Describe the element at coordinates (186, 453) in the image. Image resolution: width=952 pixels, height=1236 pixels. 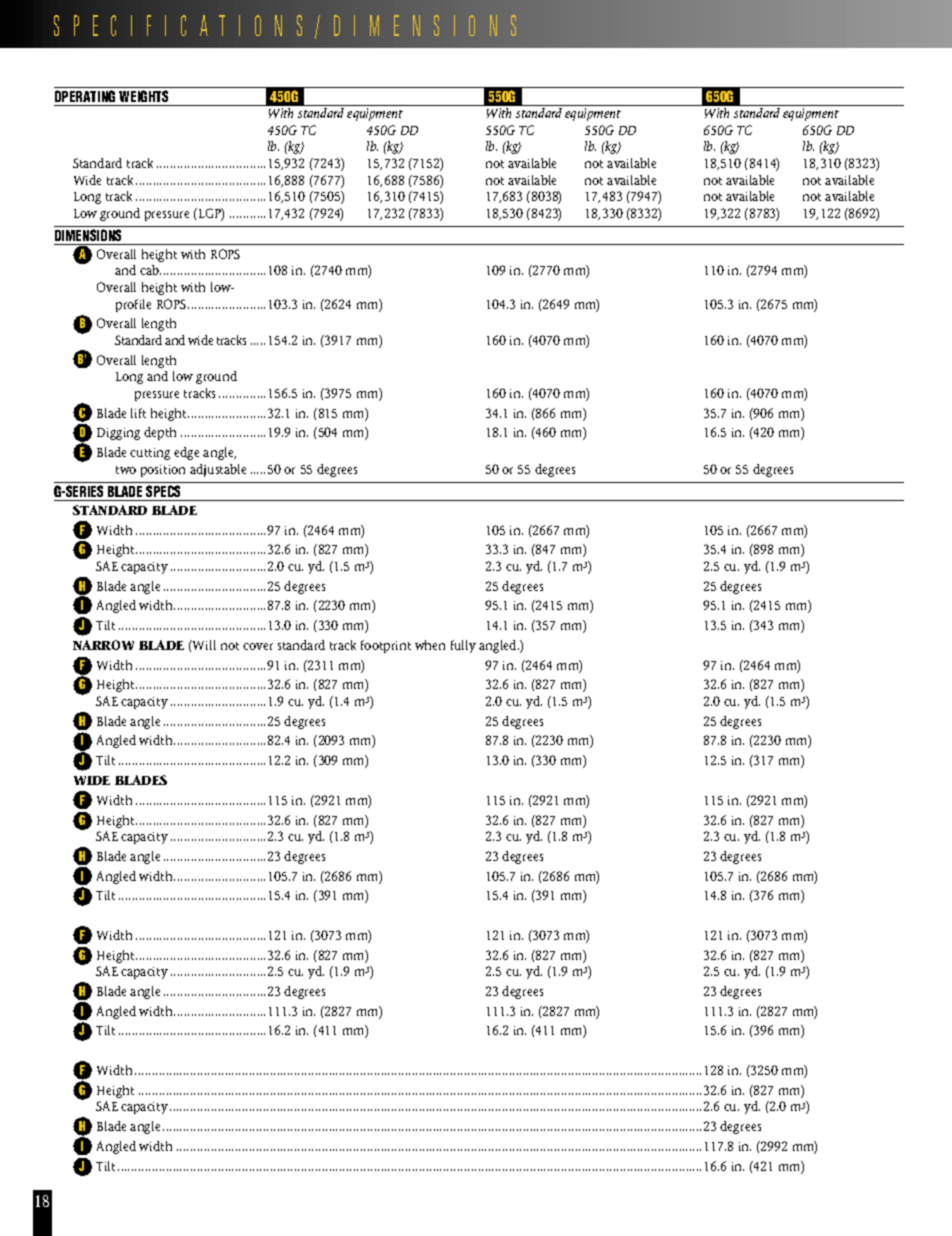
I see `edge` at that location.
